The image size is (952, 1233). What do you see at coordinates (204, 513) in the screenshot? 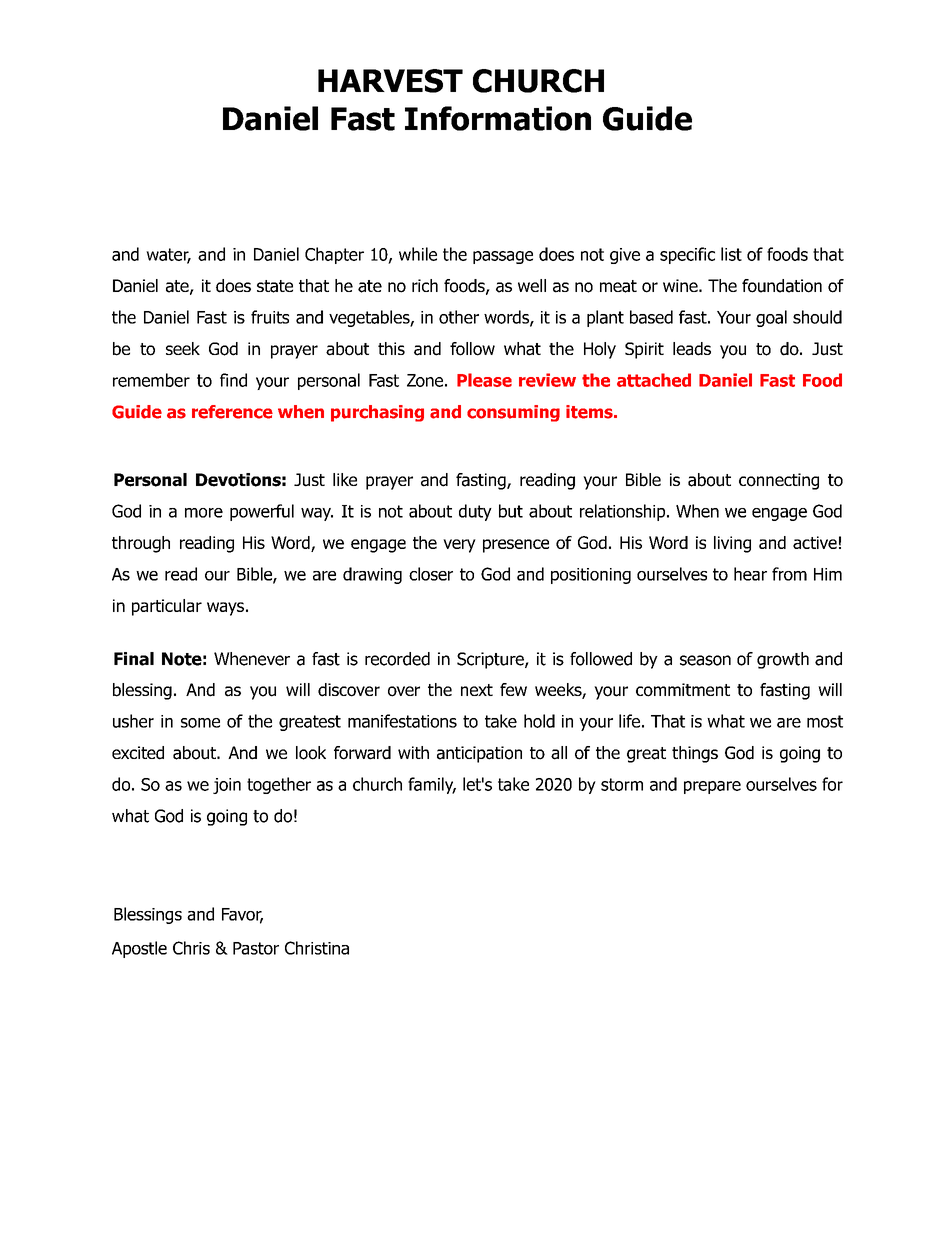
I see `more` at bounding box center [204, 513].
